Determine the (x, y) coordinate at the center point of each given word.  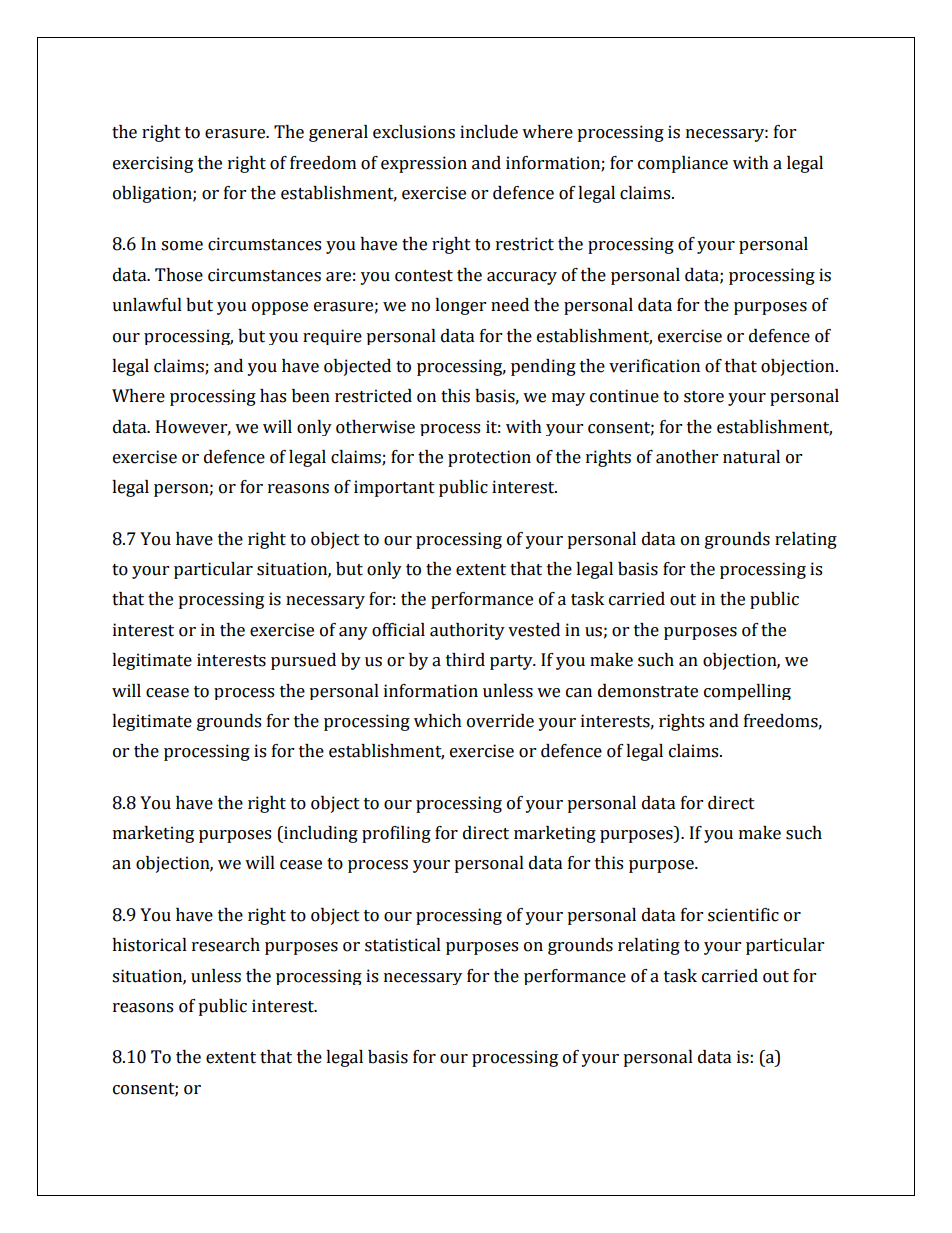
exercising (153, 164)
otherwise (375, 427)
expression (424, 164)
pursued (303, 661)
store (704, 397)
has (273, 396)
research (226, 945)
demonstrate (648, 691)
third (465, 660)
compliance (683, 164)
